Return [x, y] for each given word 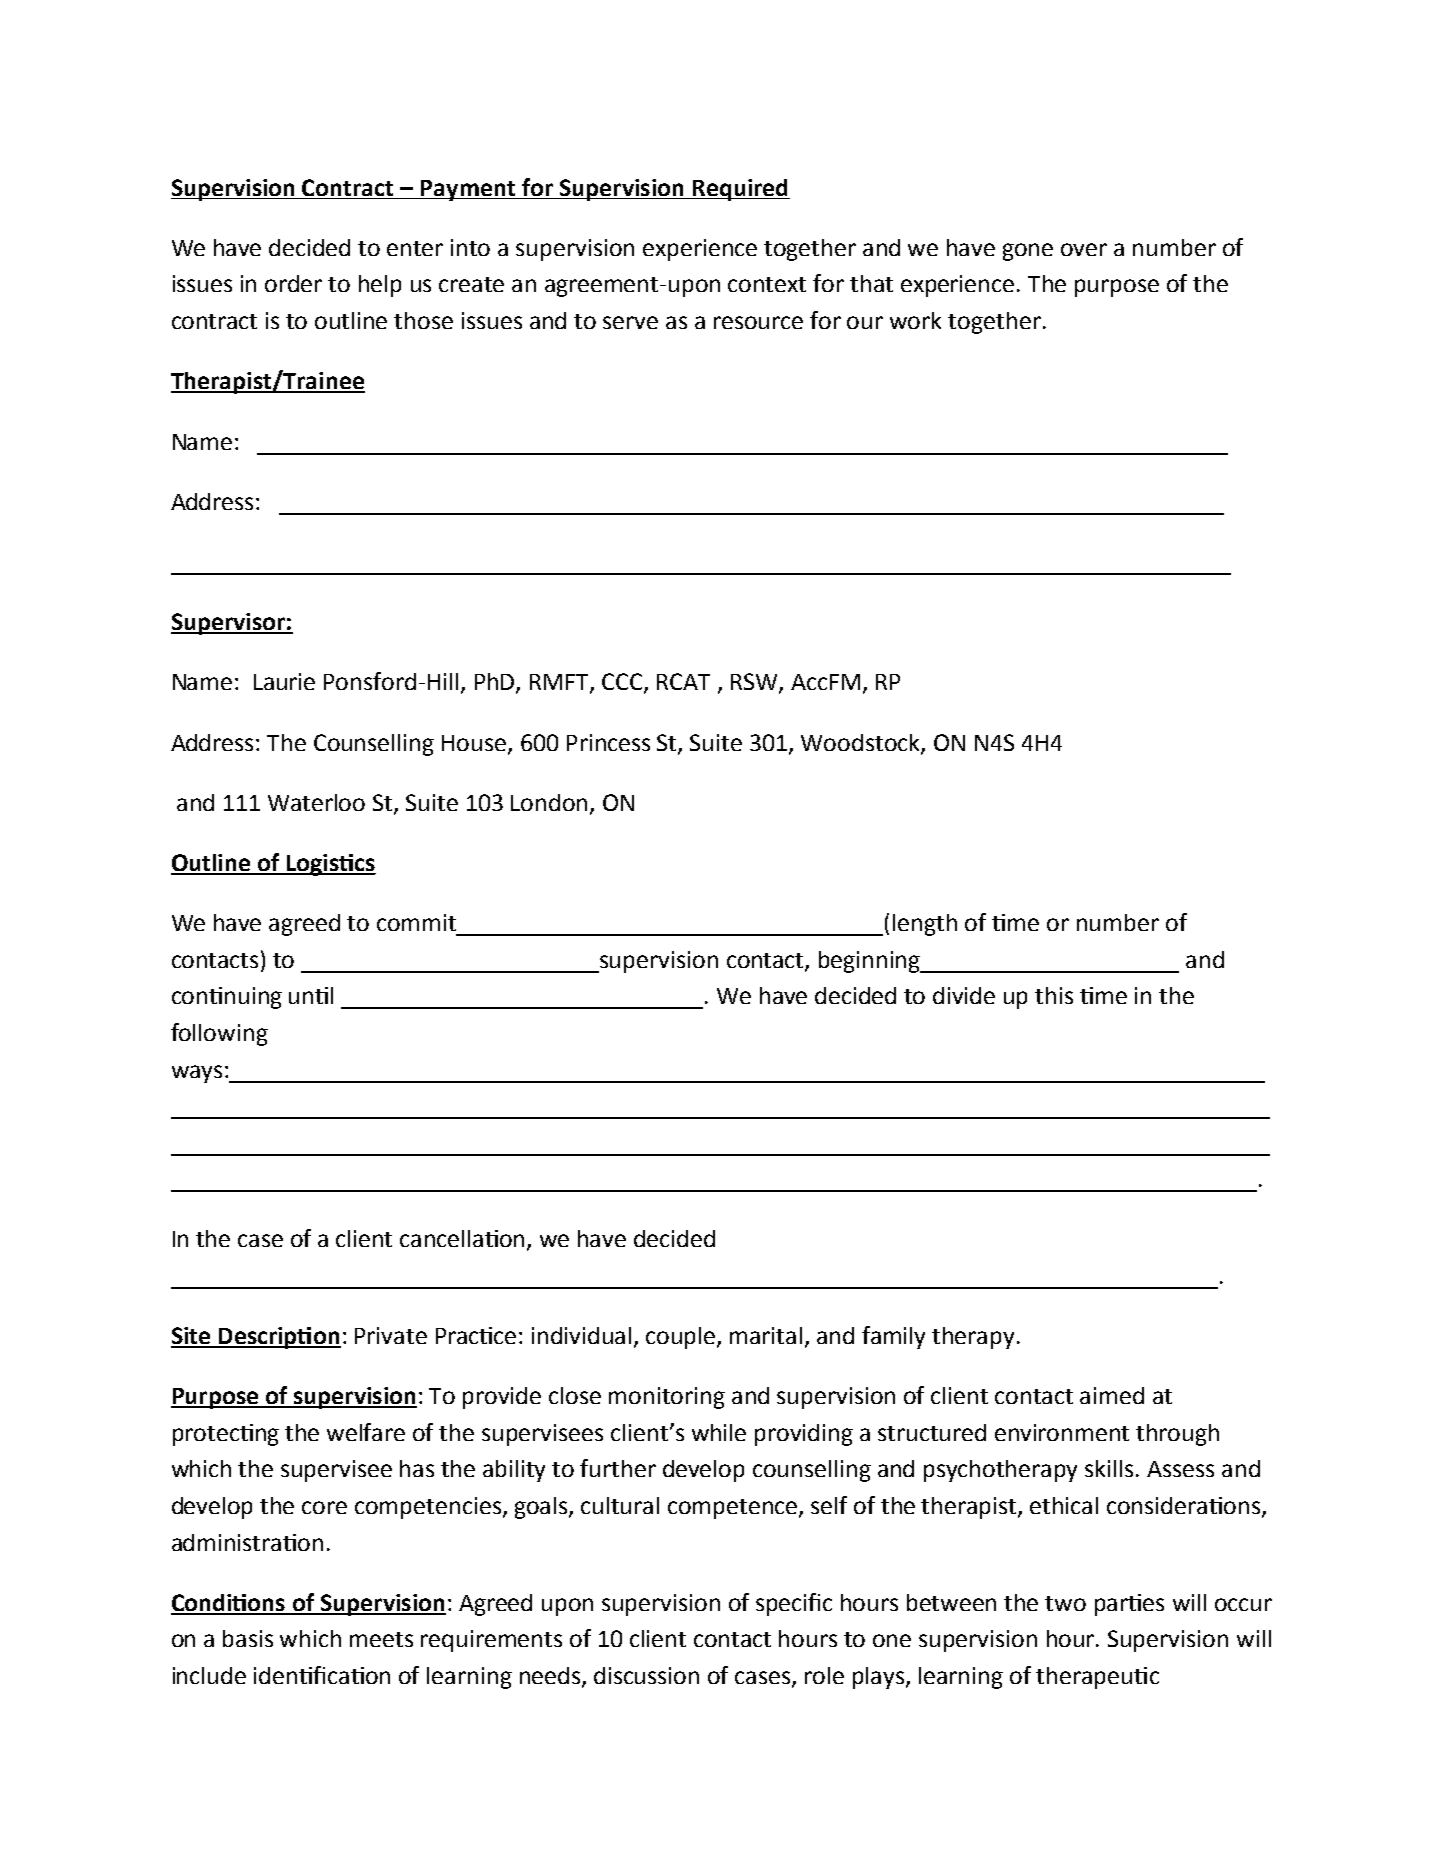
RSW [755, 683]
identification [322, 1675]
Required [740, 190]
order [293, 283]
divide [964, 995]
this [1054, 995]
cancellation [464, 1240]
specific [794, 1604]
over [1084, 249]
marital [766, 1335]
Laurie [284, 681]
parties [1129, 1605]
